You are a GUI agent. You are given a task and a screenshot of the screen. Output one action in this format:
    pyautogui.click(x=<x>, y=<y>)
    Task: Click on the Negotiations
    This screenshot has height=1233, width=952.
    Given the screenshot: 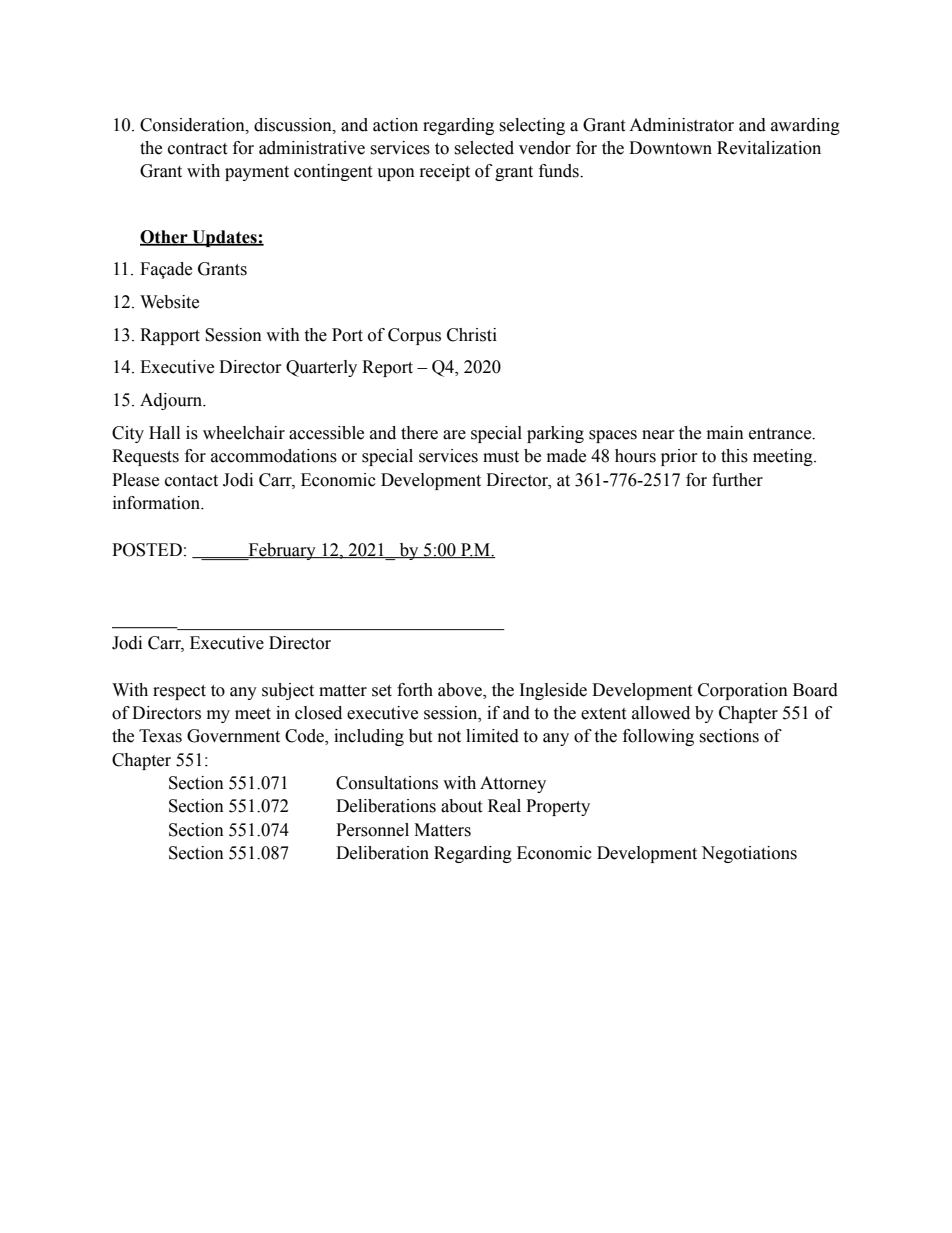 What is the action you would take?
    pyautogui.click(x=749, y=854)
